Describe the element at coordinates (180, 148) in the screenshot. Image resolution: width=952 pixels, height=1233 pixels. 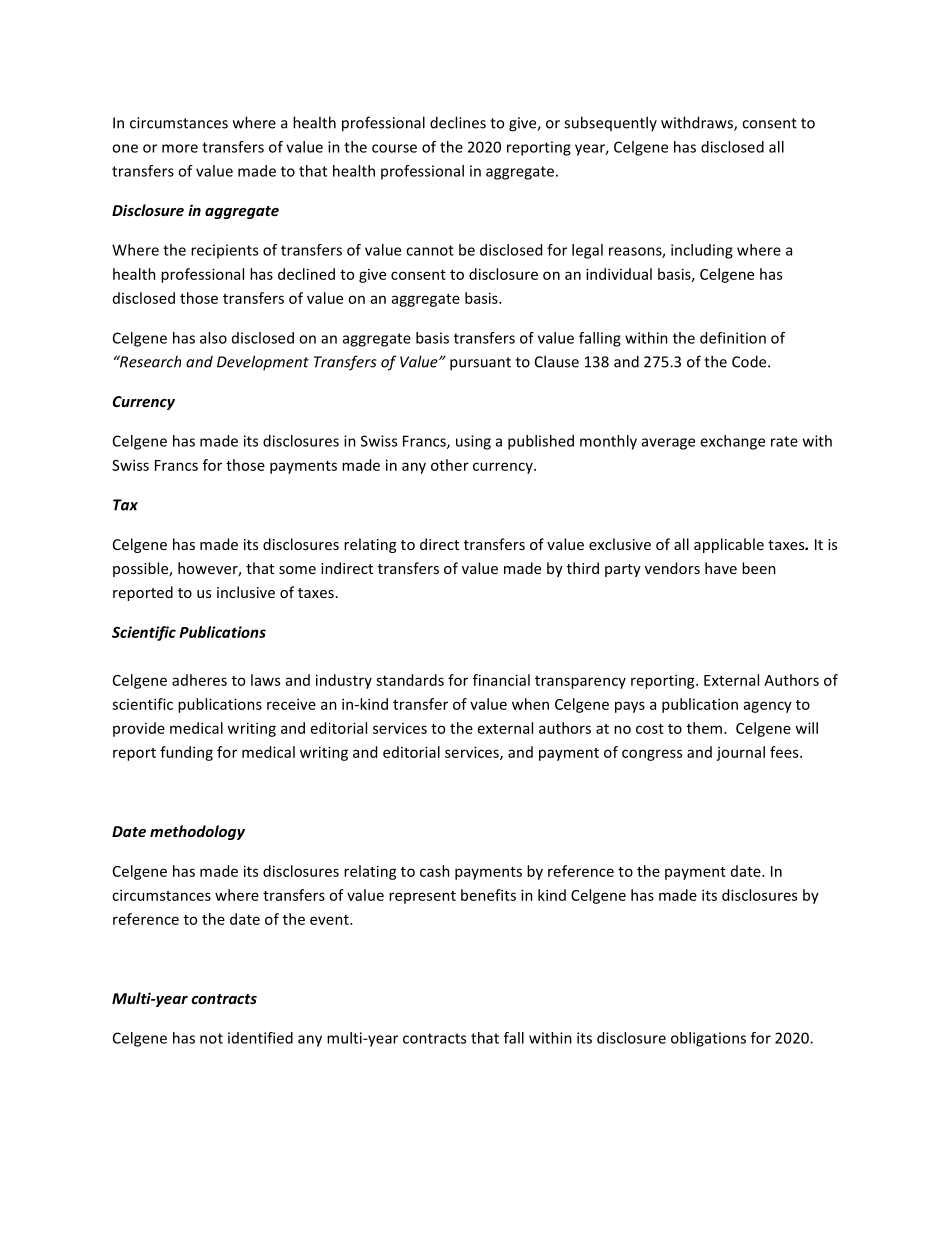
I see `more` at that location.
